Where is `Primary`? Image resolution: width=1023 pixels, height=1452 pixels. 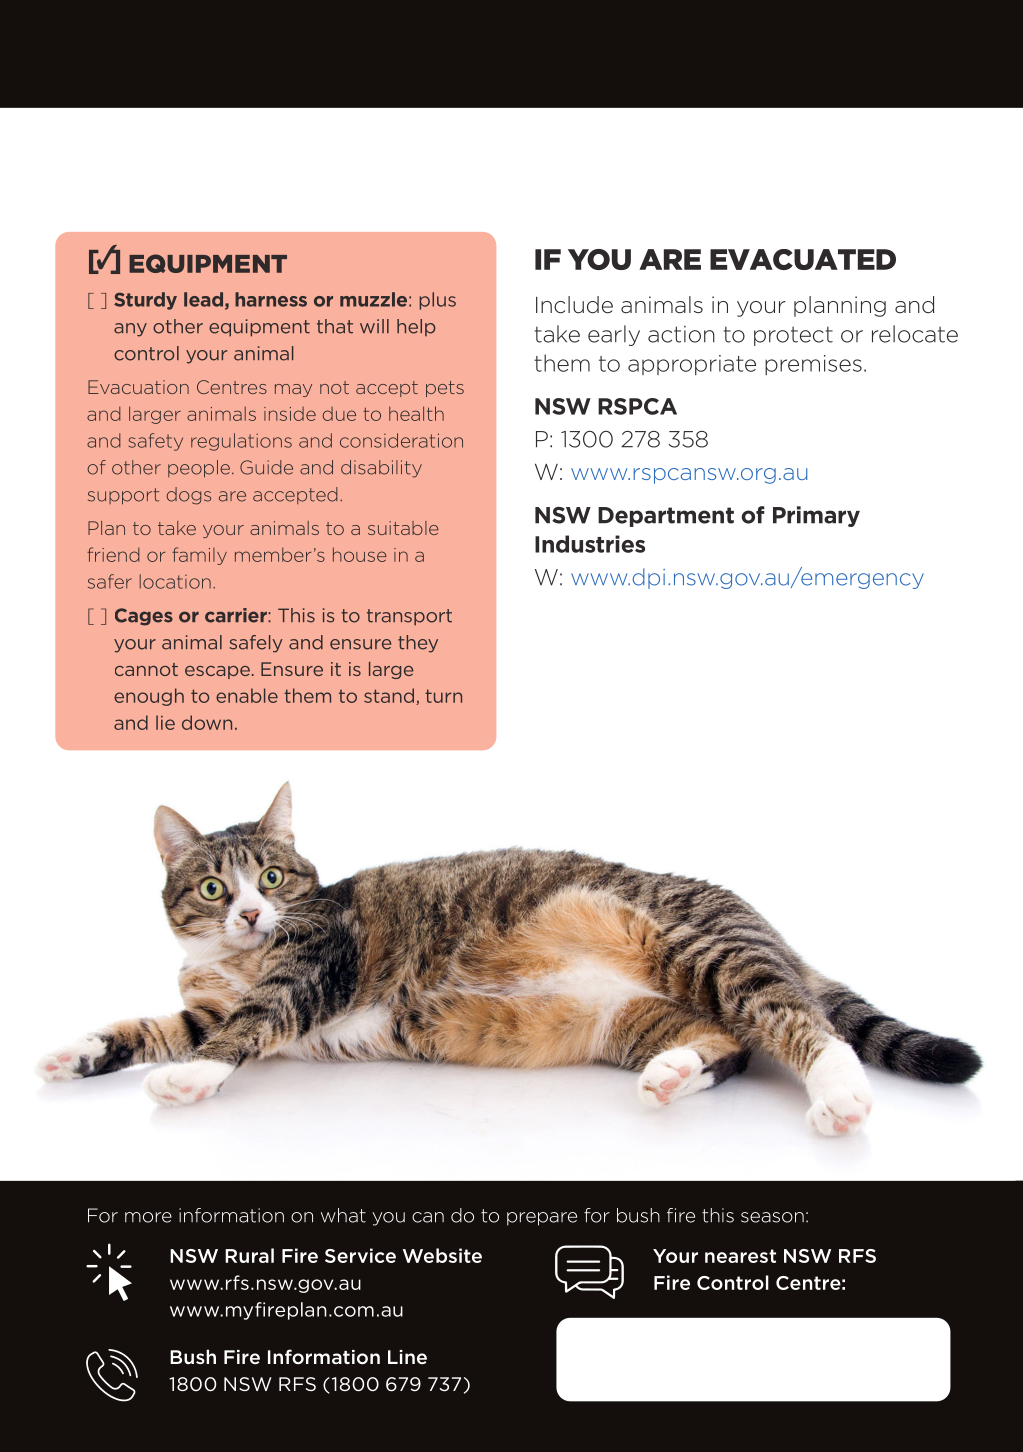
Primary is located at coordinates (816, 516).
